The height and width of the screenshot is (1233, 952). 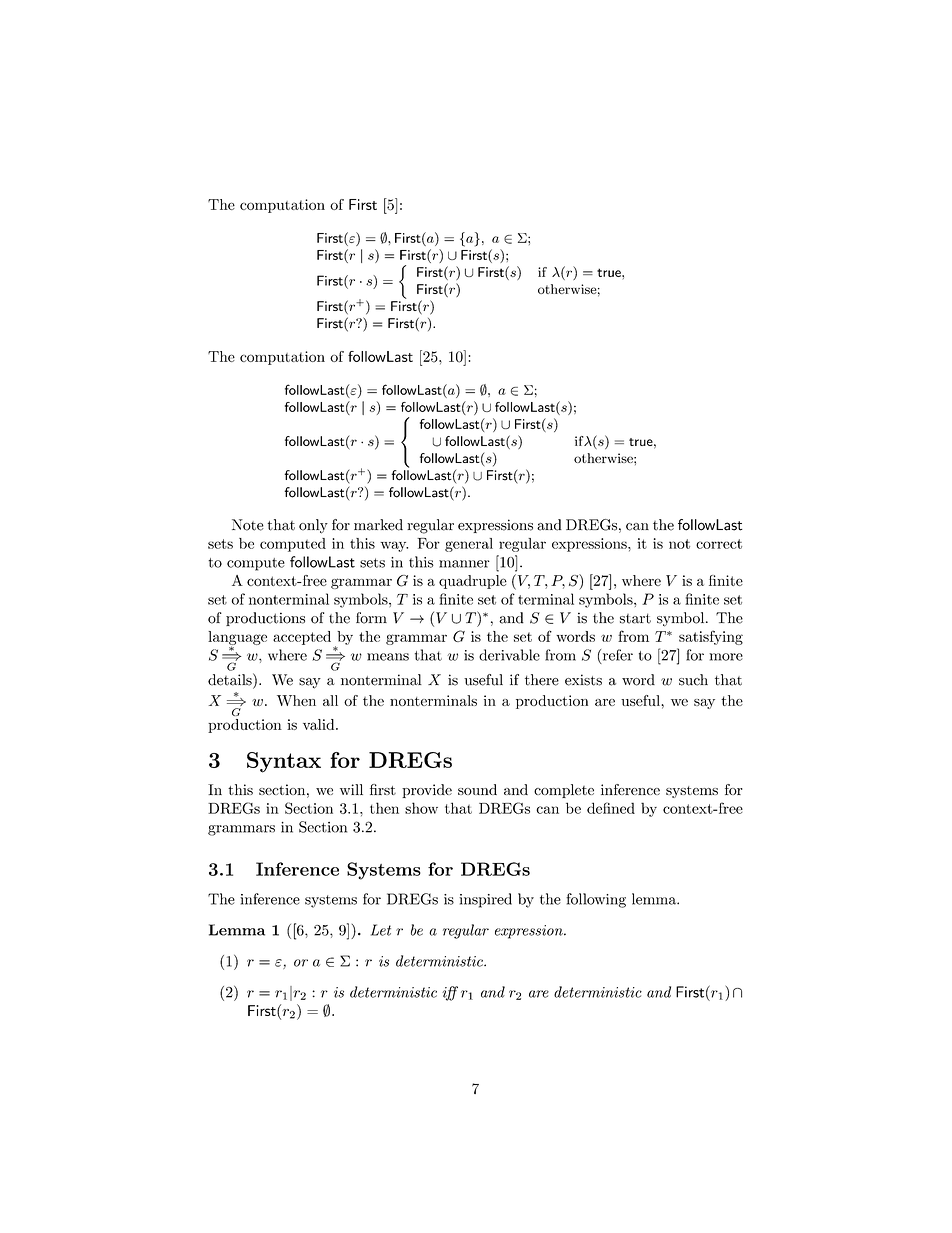 What do you see at coordinates (485, 900) in the screenshot?
I see `inspired` at bounding box center [485, 900].
